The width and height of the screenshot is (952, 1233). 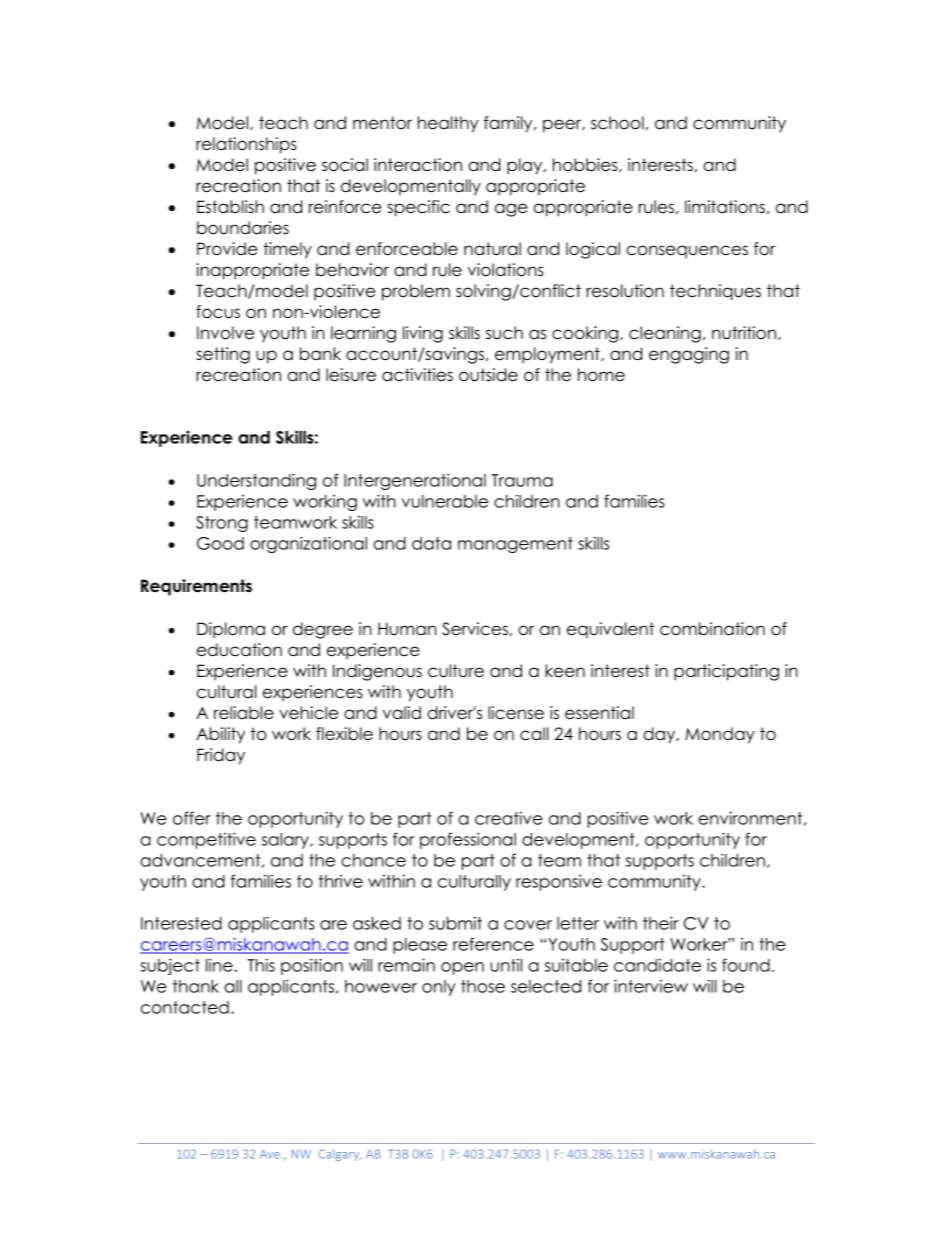 What do you see at coordinates (712, 629) in the screenshot?
I see `combination` at bounding box center [712, 629].
